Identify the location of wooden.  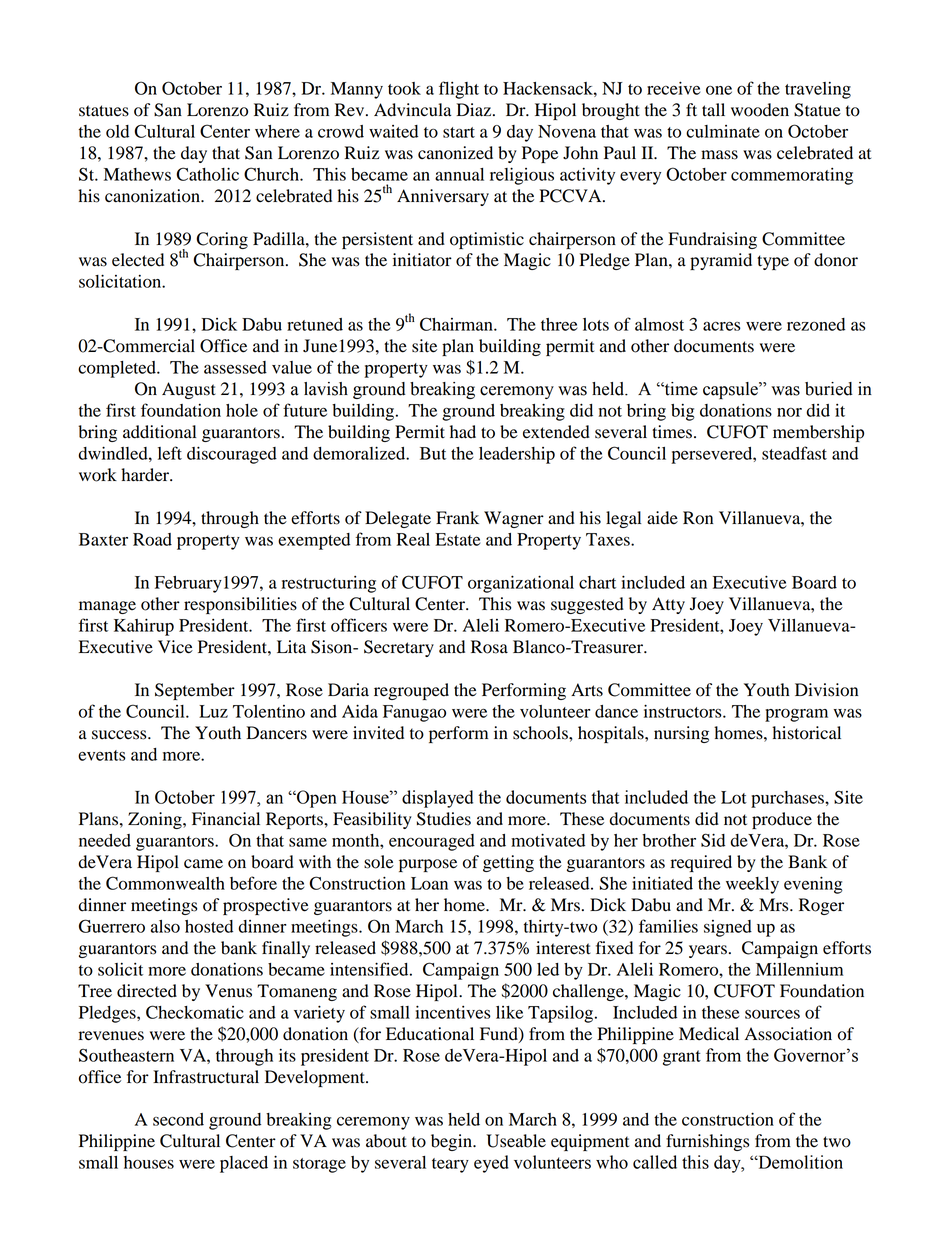
(760, 110).
